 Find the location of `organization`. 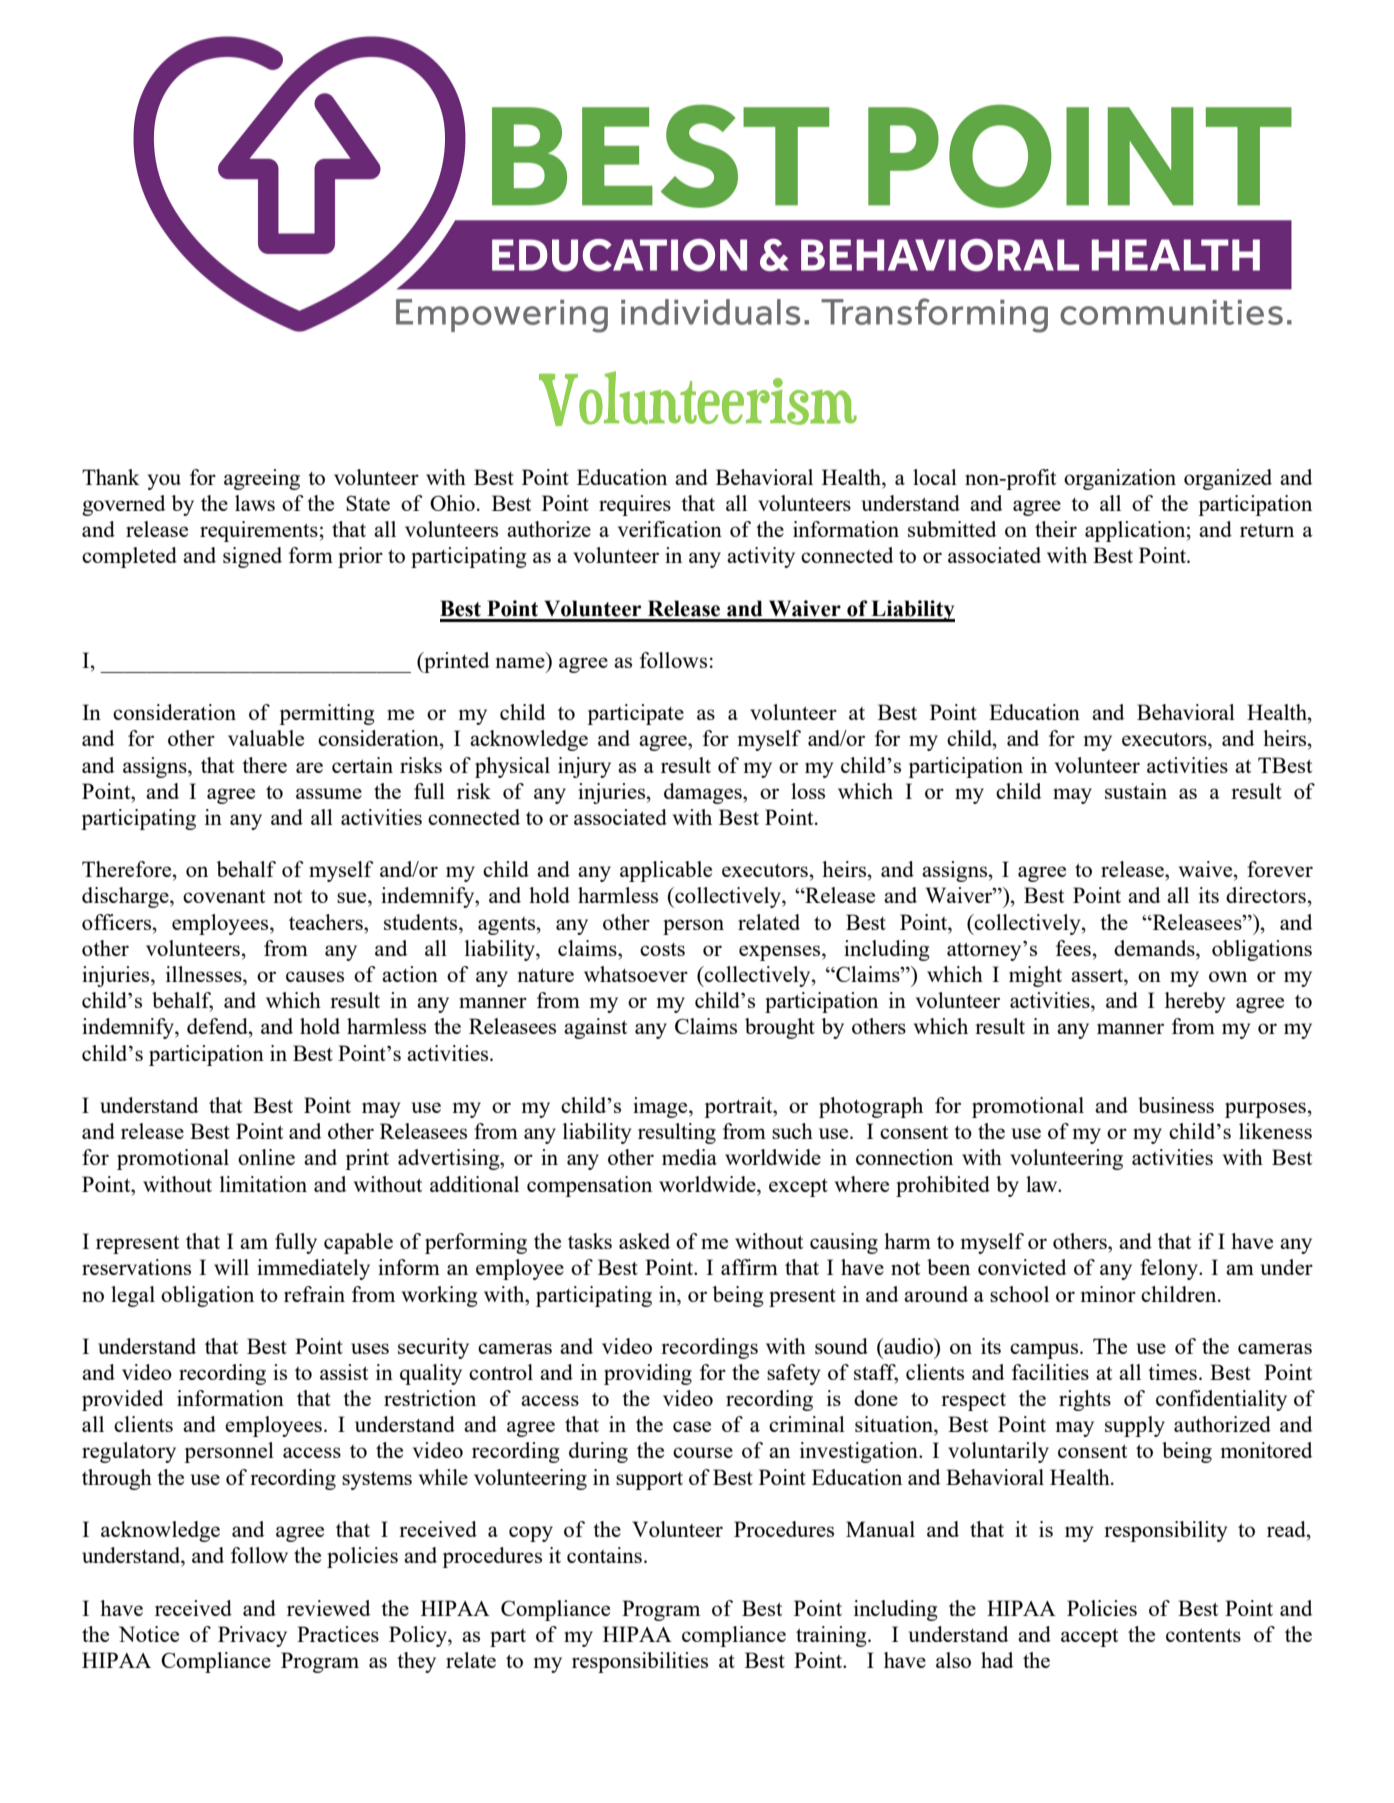

organization is located at coordinates (1120, 479).
